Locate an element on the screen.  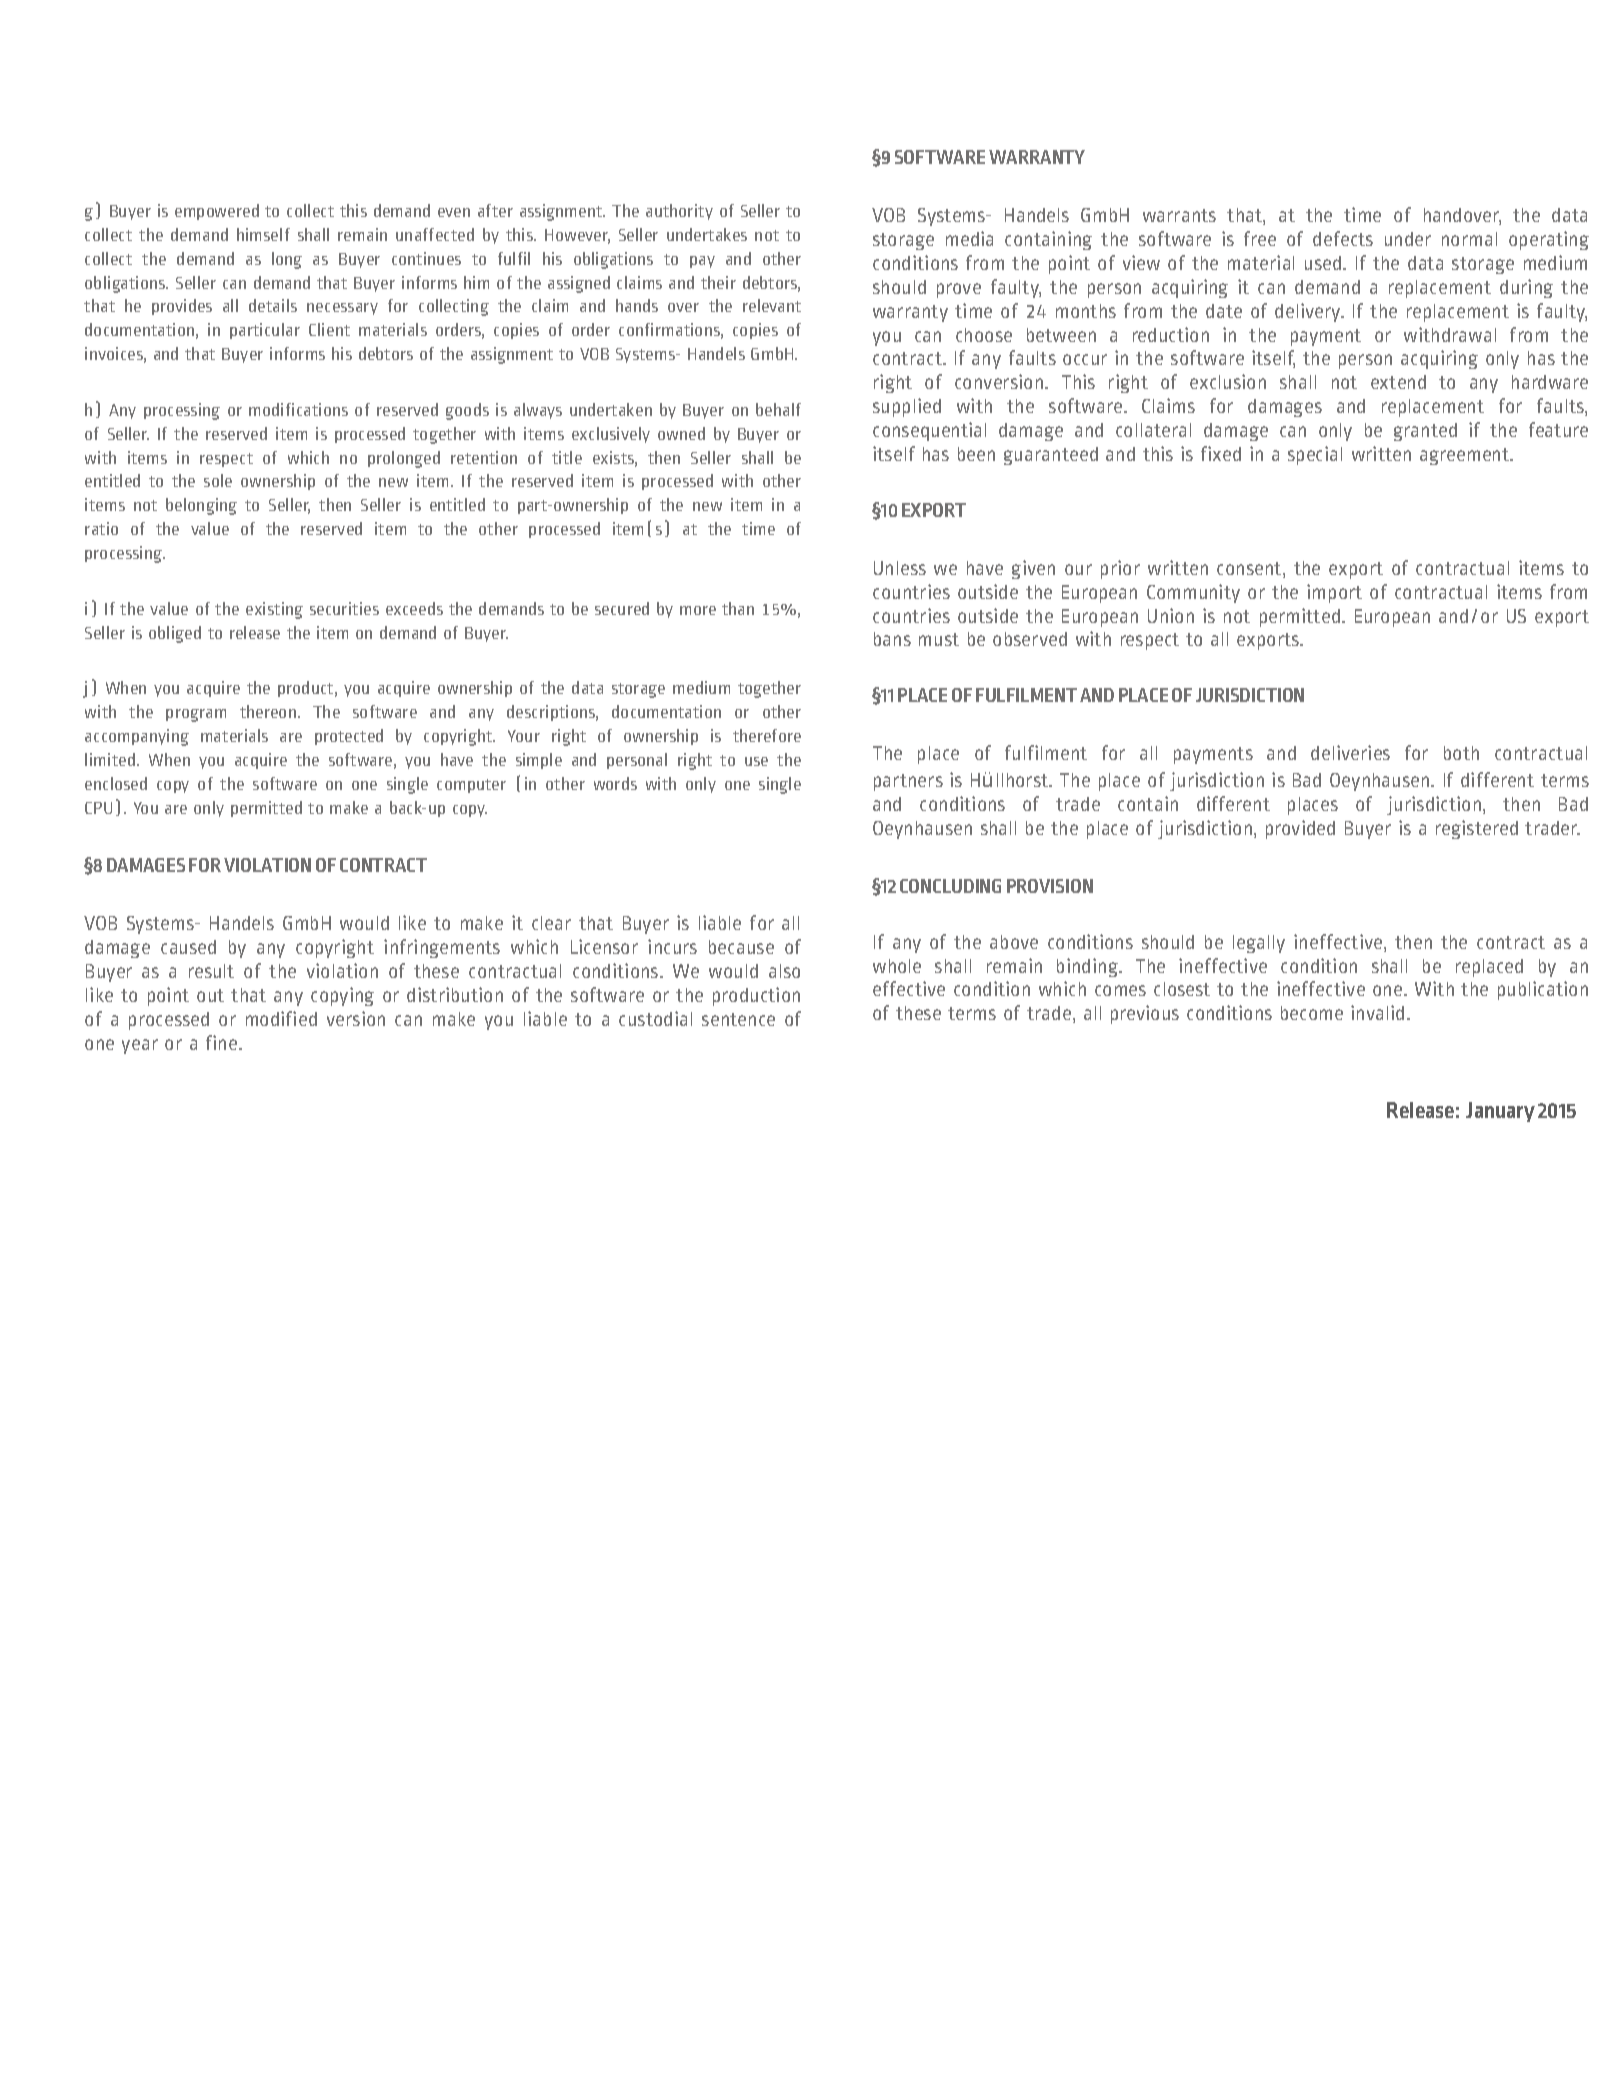
granted is located at coordinates (1425, 432).
